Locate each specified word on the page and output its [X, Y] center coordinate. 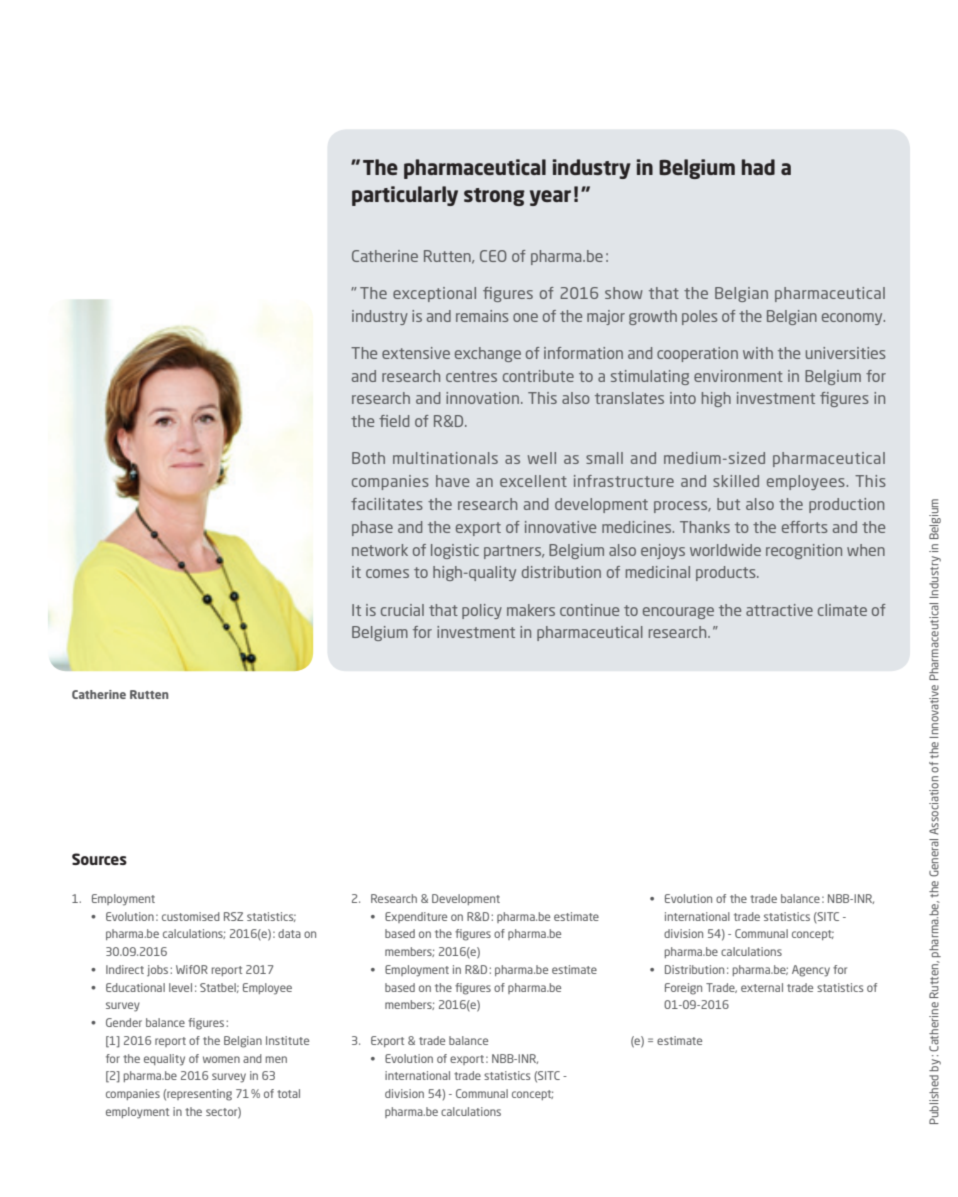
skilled [736, 481]
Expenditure [416, 917]
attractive [779, 610]
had [758, 167]
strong [494, 197]
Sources [99, 859]
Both [368, 458]
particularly [405, 196]
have [453, 481]
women [221, 1059]
